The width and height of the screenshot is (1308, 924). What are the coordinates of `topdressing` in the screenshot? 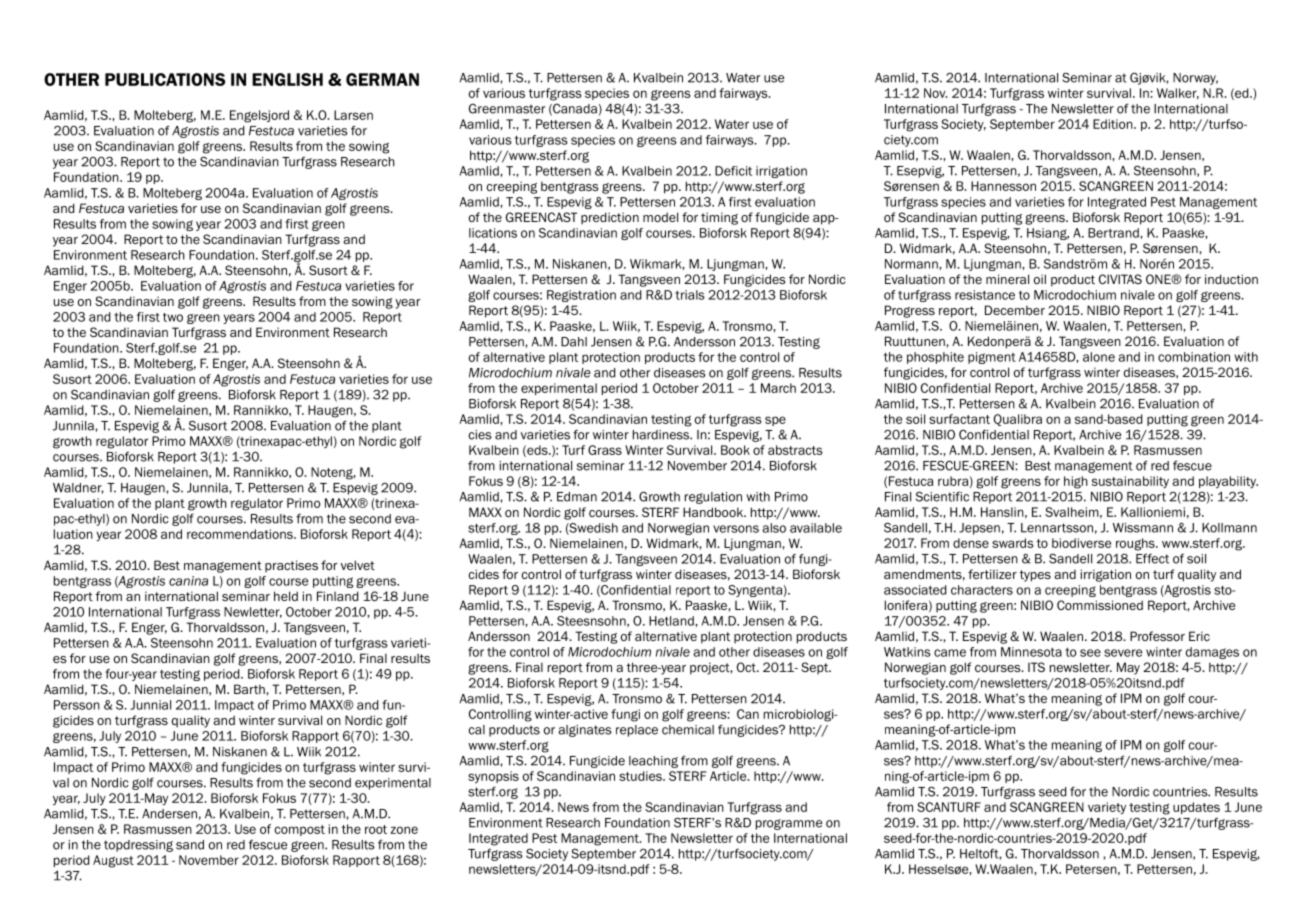 It's located at (138, 846).
